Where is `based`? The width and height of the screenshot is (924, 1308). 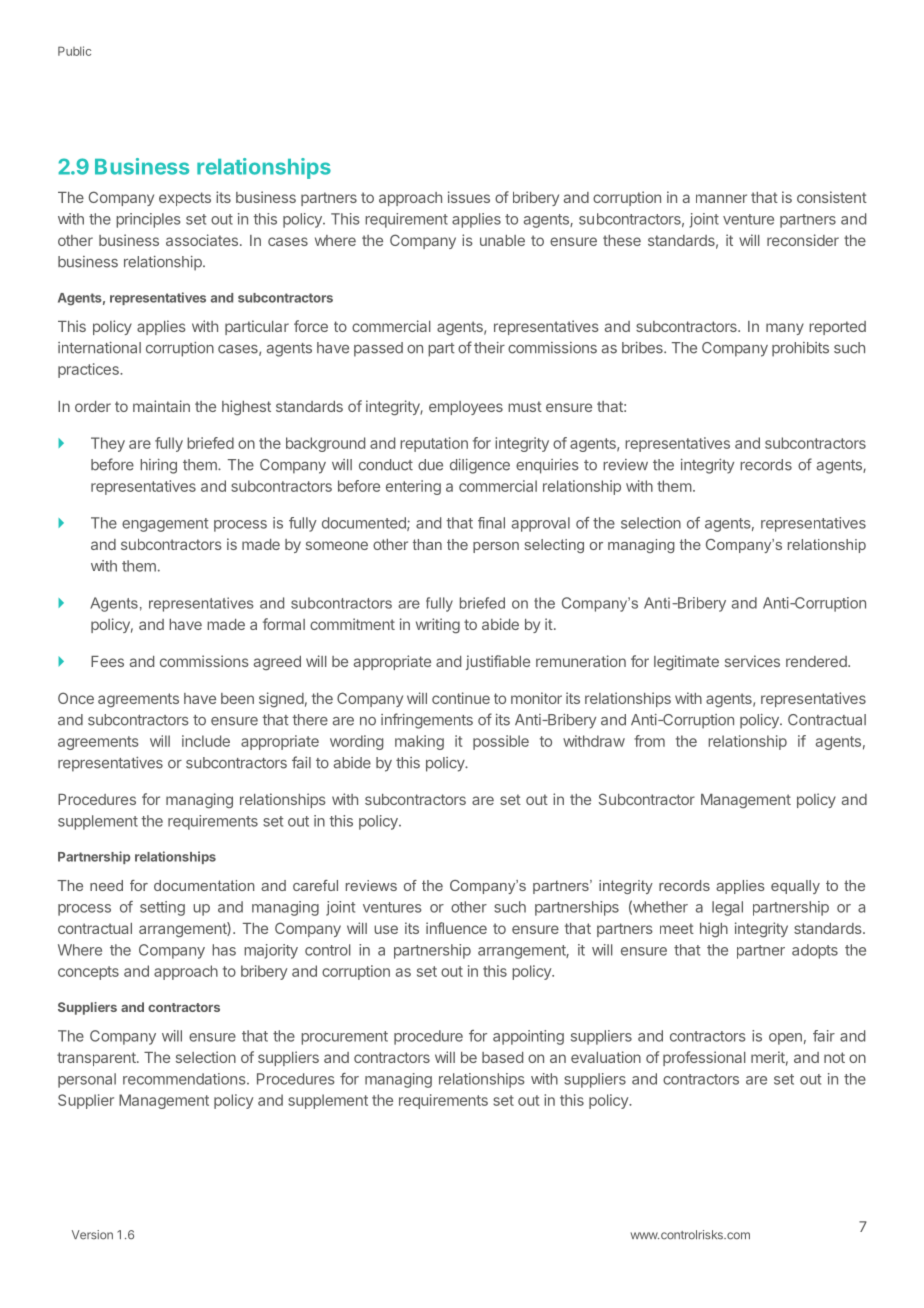 based is located at coordinates (502, 1057).
